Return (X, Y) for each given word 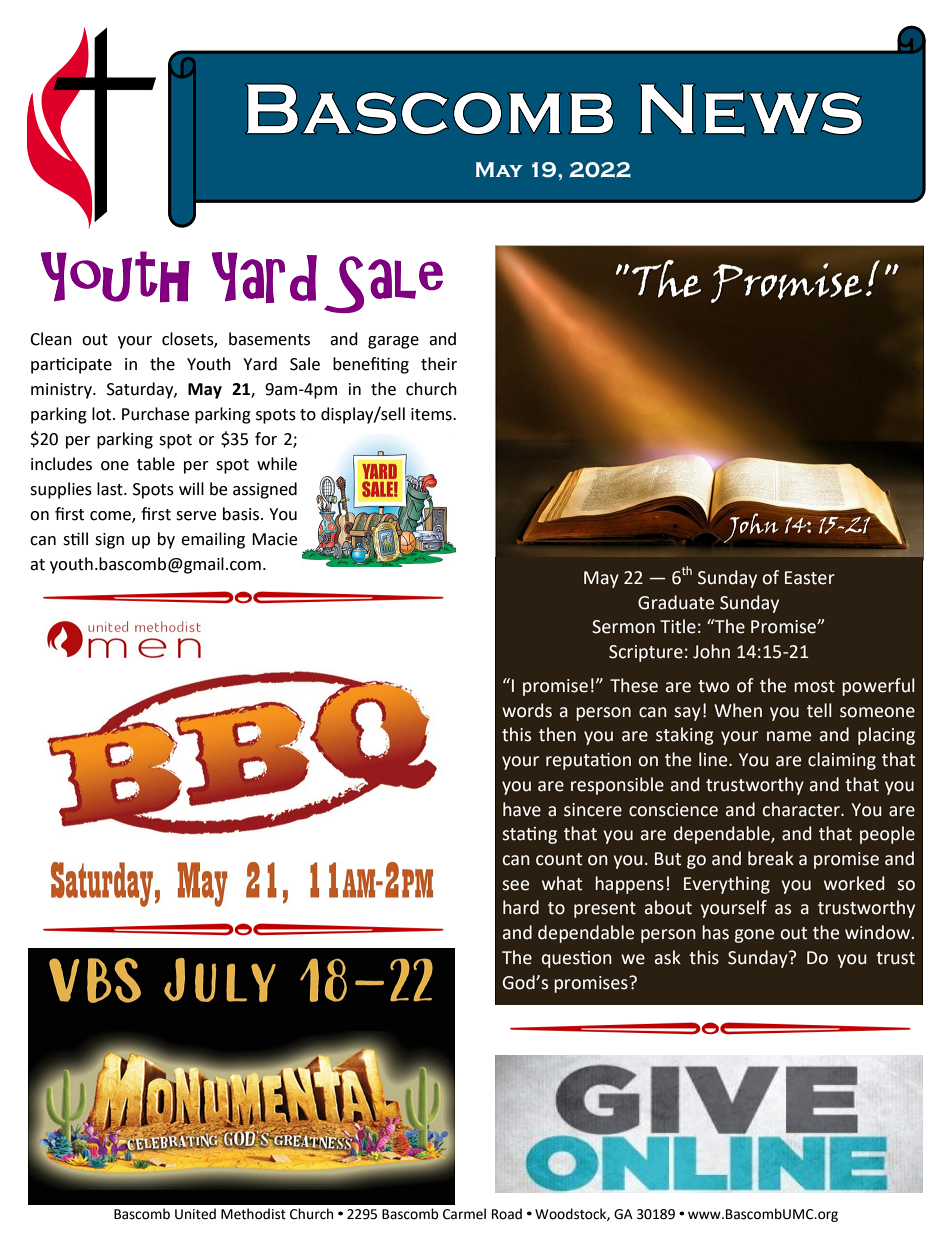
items (432, 414)
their (439, 364)
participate (71, 365)
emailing (213, 540)
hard (521, 907)
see (515, 885)
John (711, 651)
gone (754, 936)
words (527, 710)
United (195, 1214)
